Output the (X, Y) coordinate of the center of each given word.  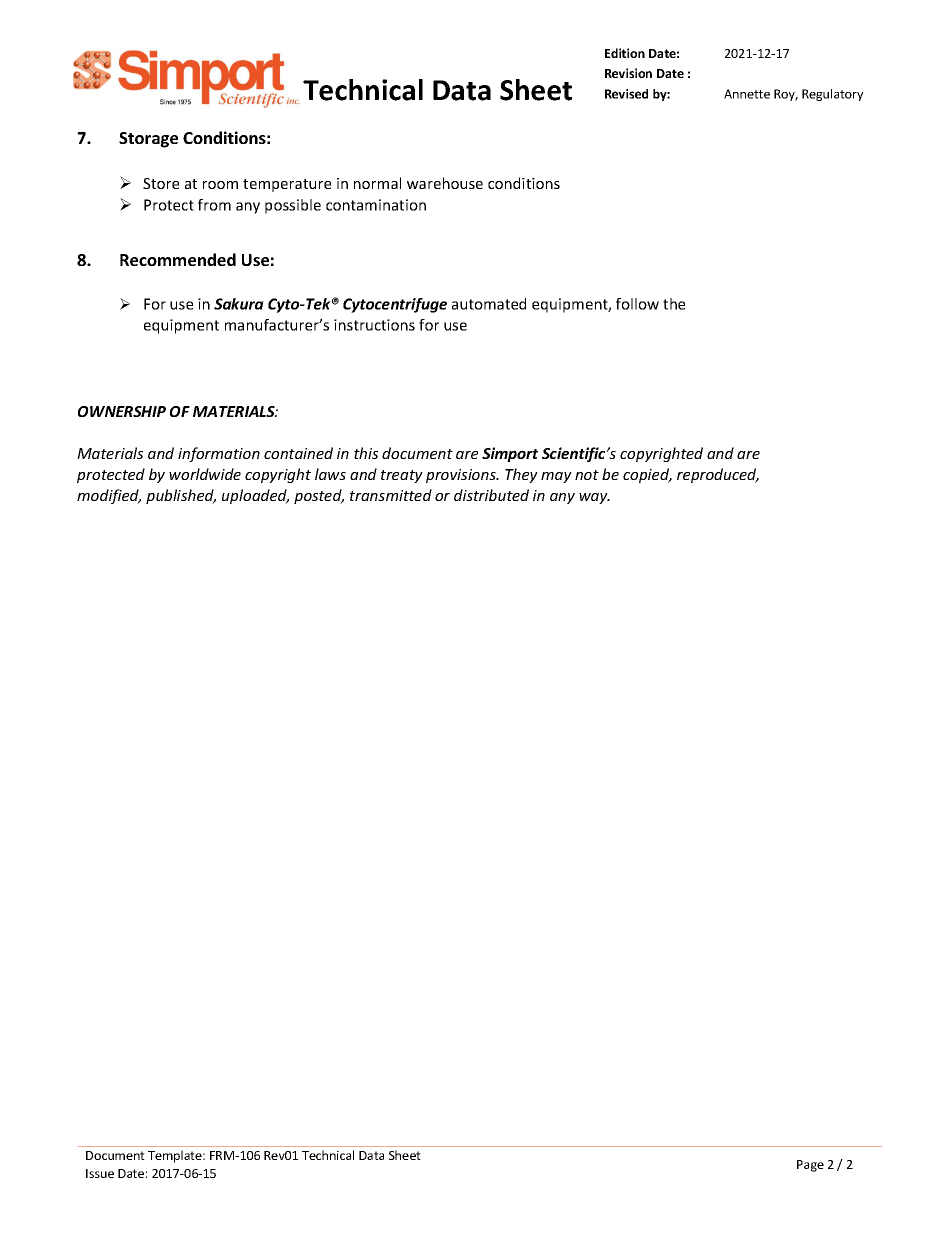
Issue (100, 1173)
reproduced (718, 475)
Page (810, 1166)
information (219, 454)
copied (647, 475)
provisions (462, 476)
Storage (148, 140)
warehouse (445, 183)
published (181, 496)
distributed (491, 495)
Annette (747, 94)
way (594, 498)
